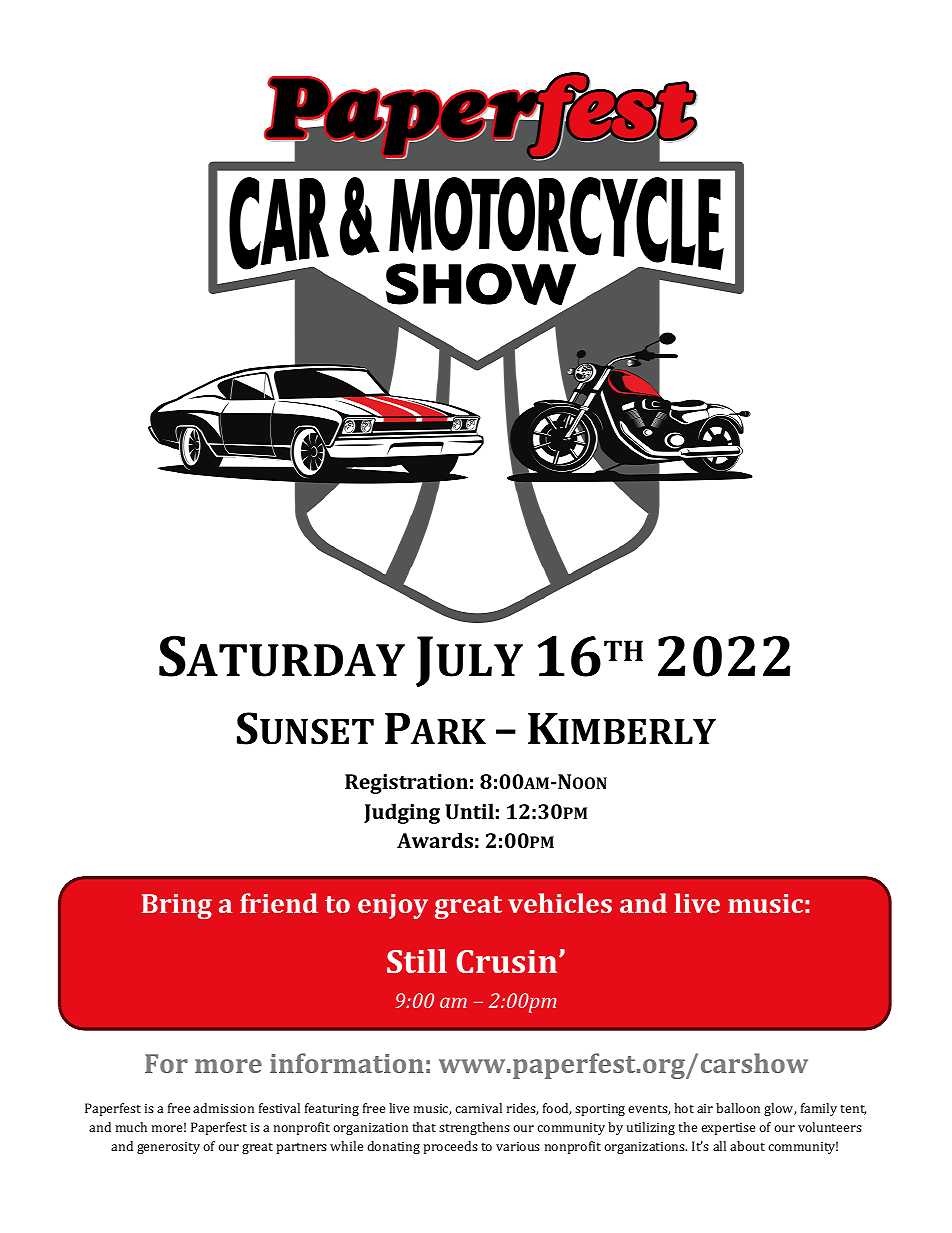 The height and width of the screenshot is (1233, 952). I want to click on enjoy, so click(393, 906).
